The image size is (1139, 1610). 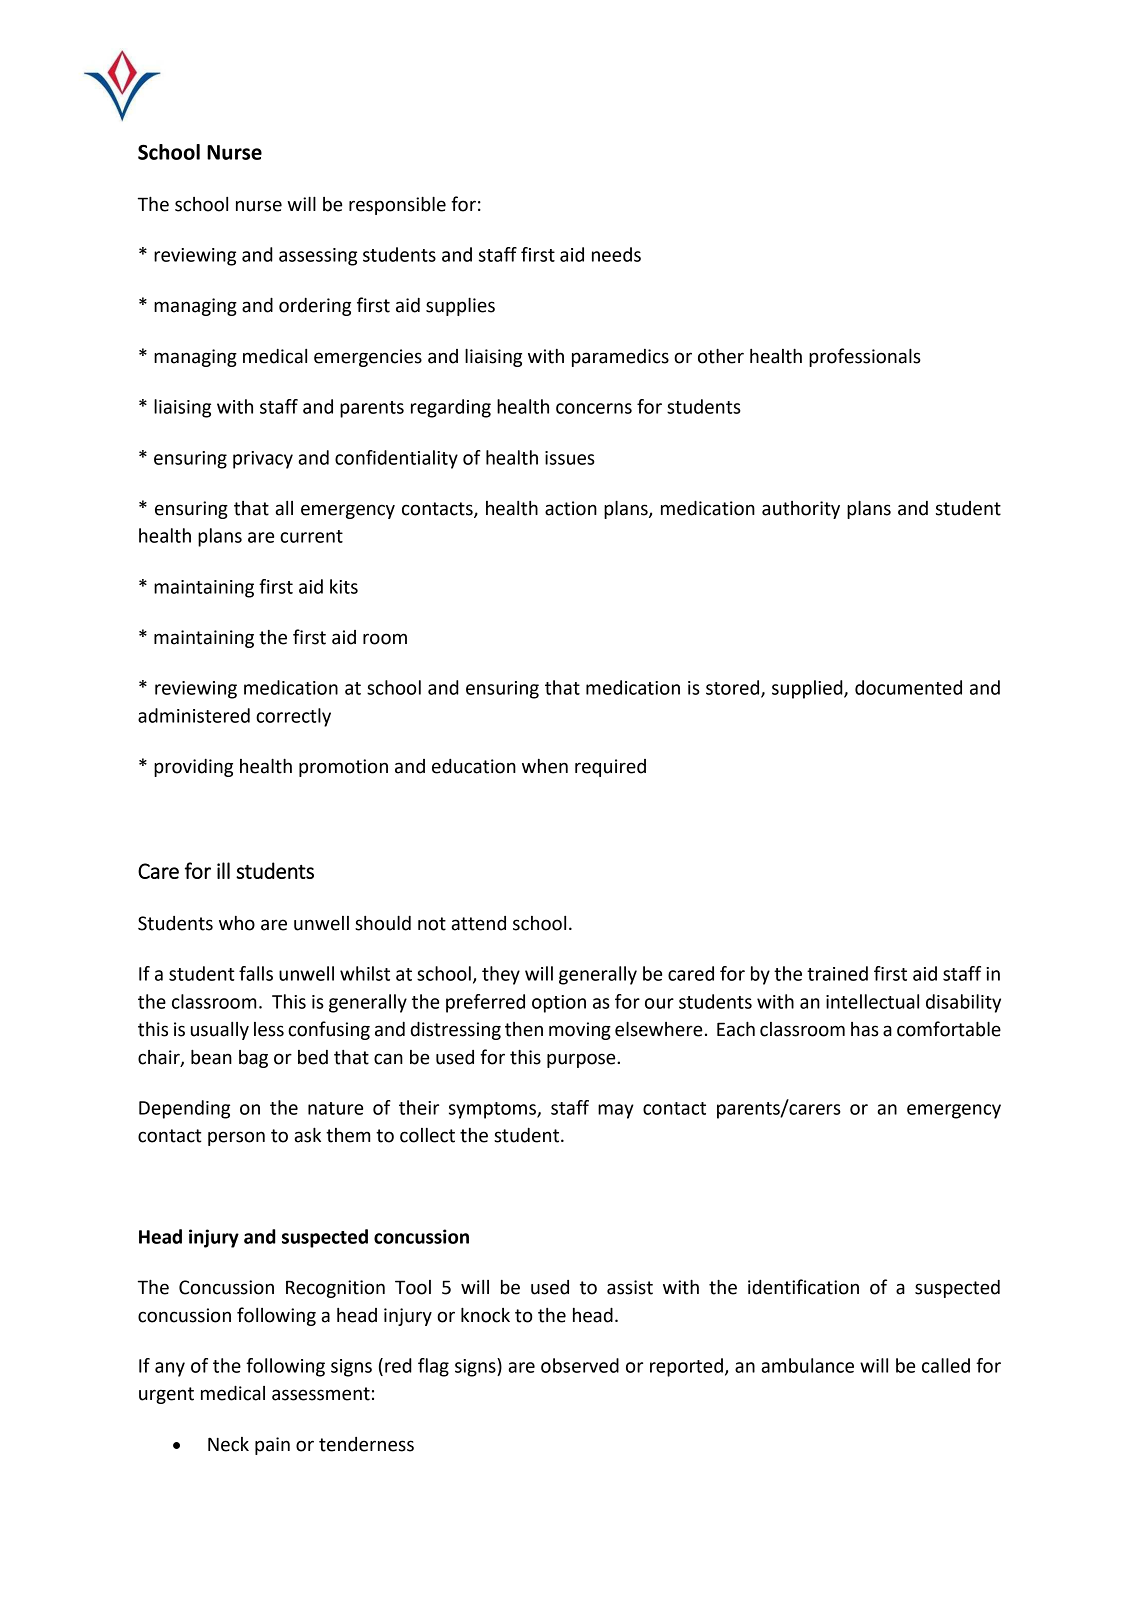 What do you see at coordinates (545, 766) in the screenshot?
I see `when` at bounding box center [545, 766].
